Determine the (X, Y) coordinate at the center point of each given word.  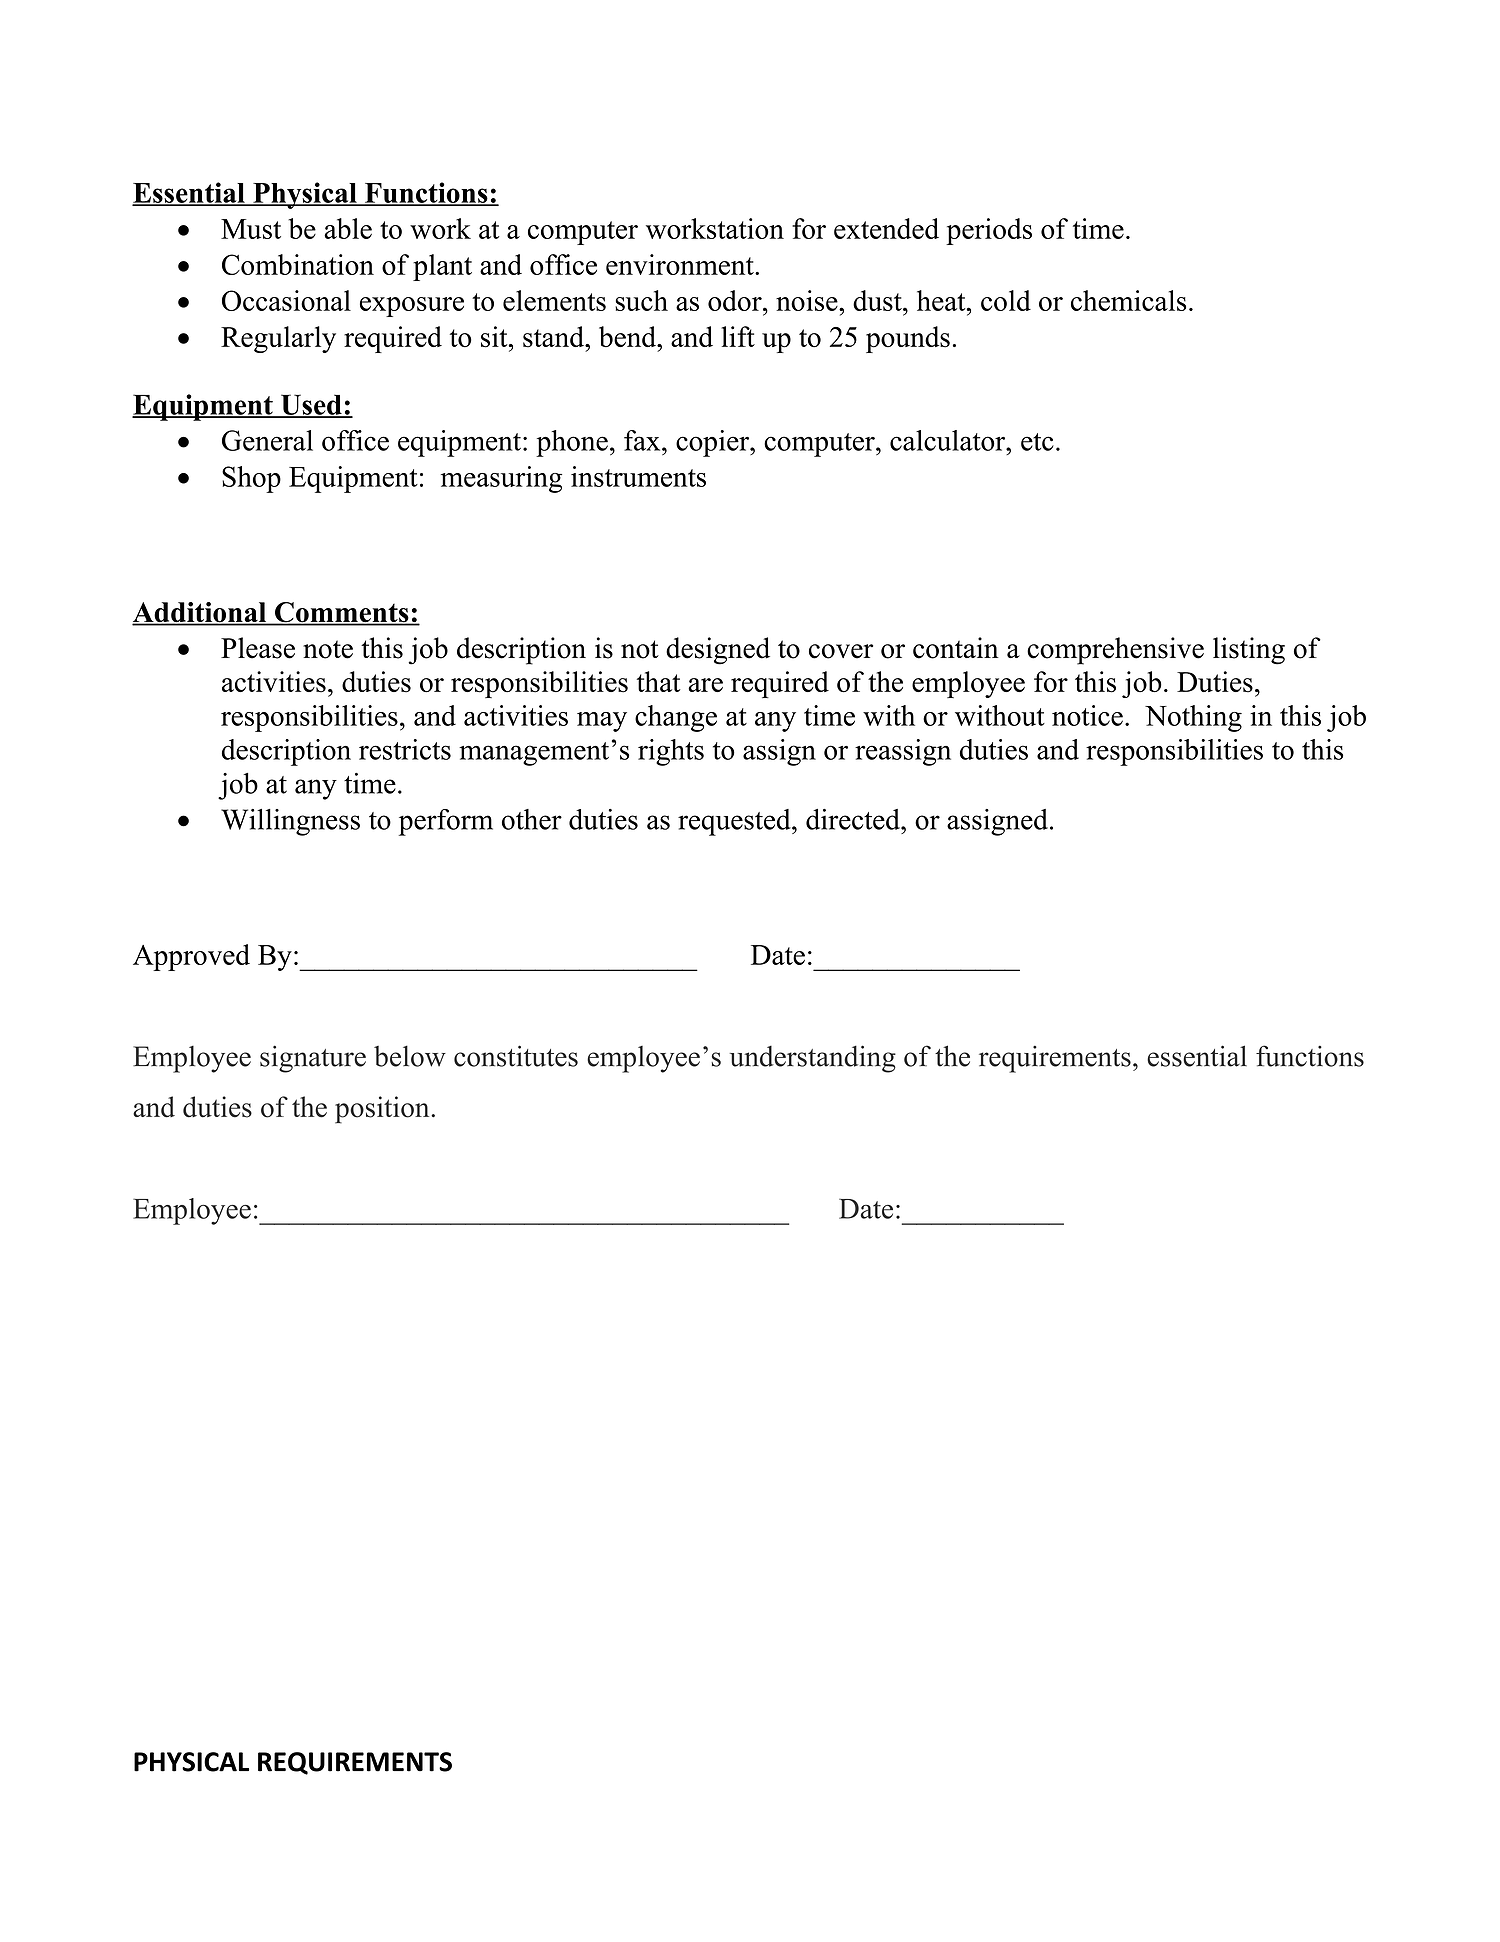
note (328, 649)
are (705, 685)
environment (681, 264)
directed (854, 819)
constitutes (516, 1056)
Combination (298, 264)
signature (313, 1059)
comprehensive (1115, 651)
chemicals (1128, 300)
